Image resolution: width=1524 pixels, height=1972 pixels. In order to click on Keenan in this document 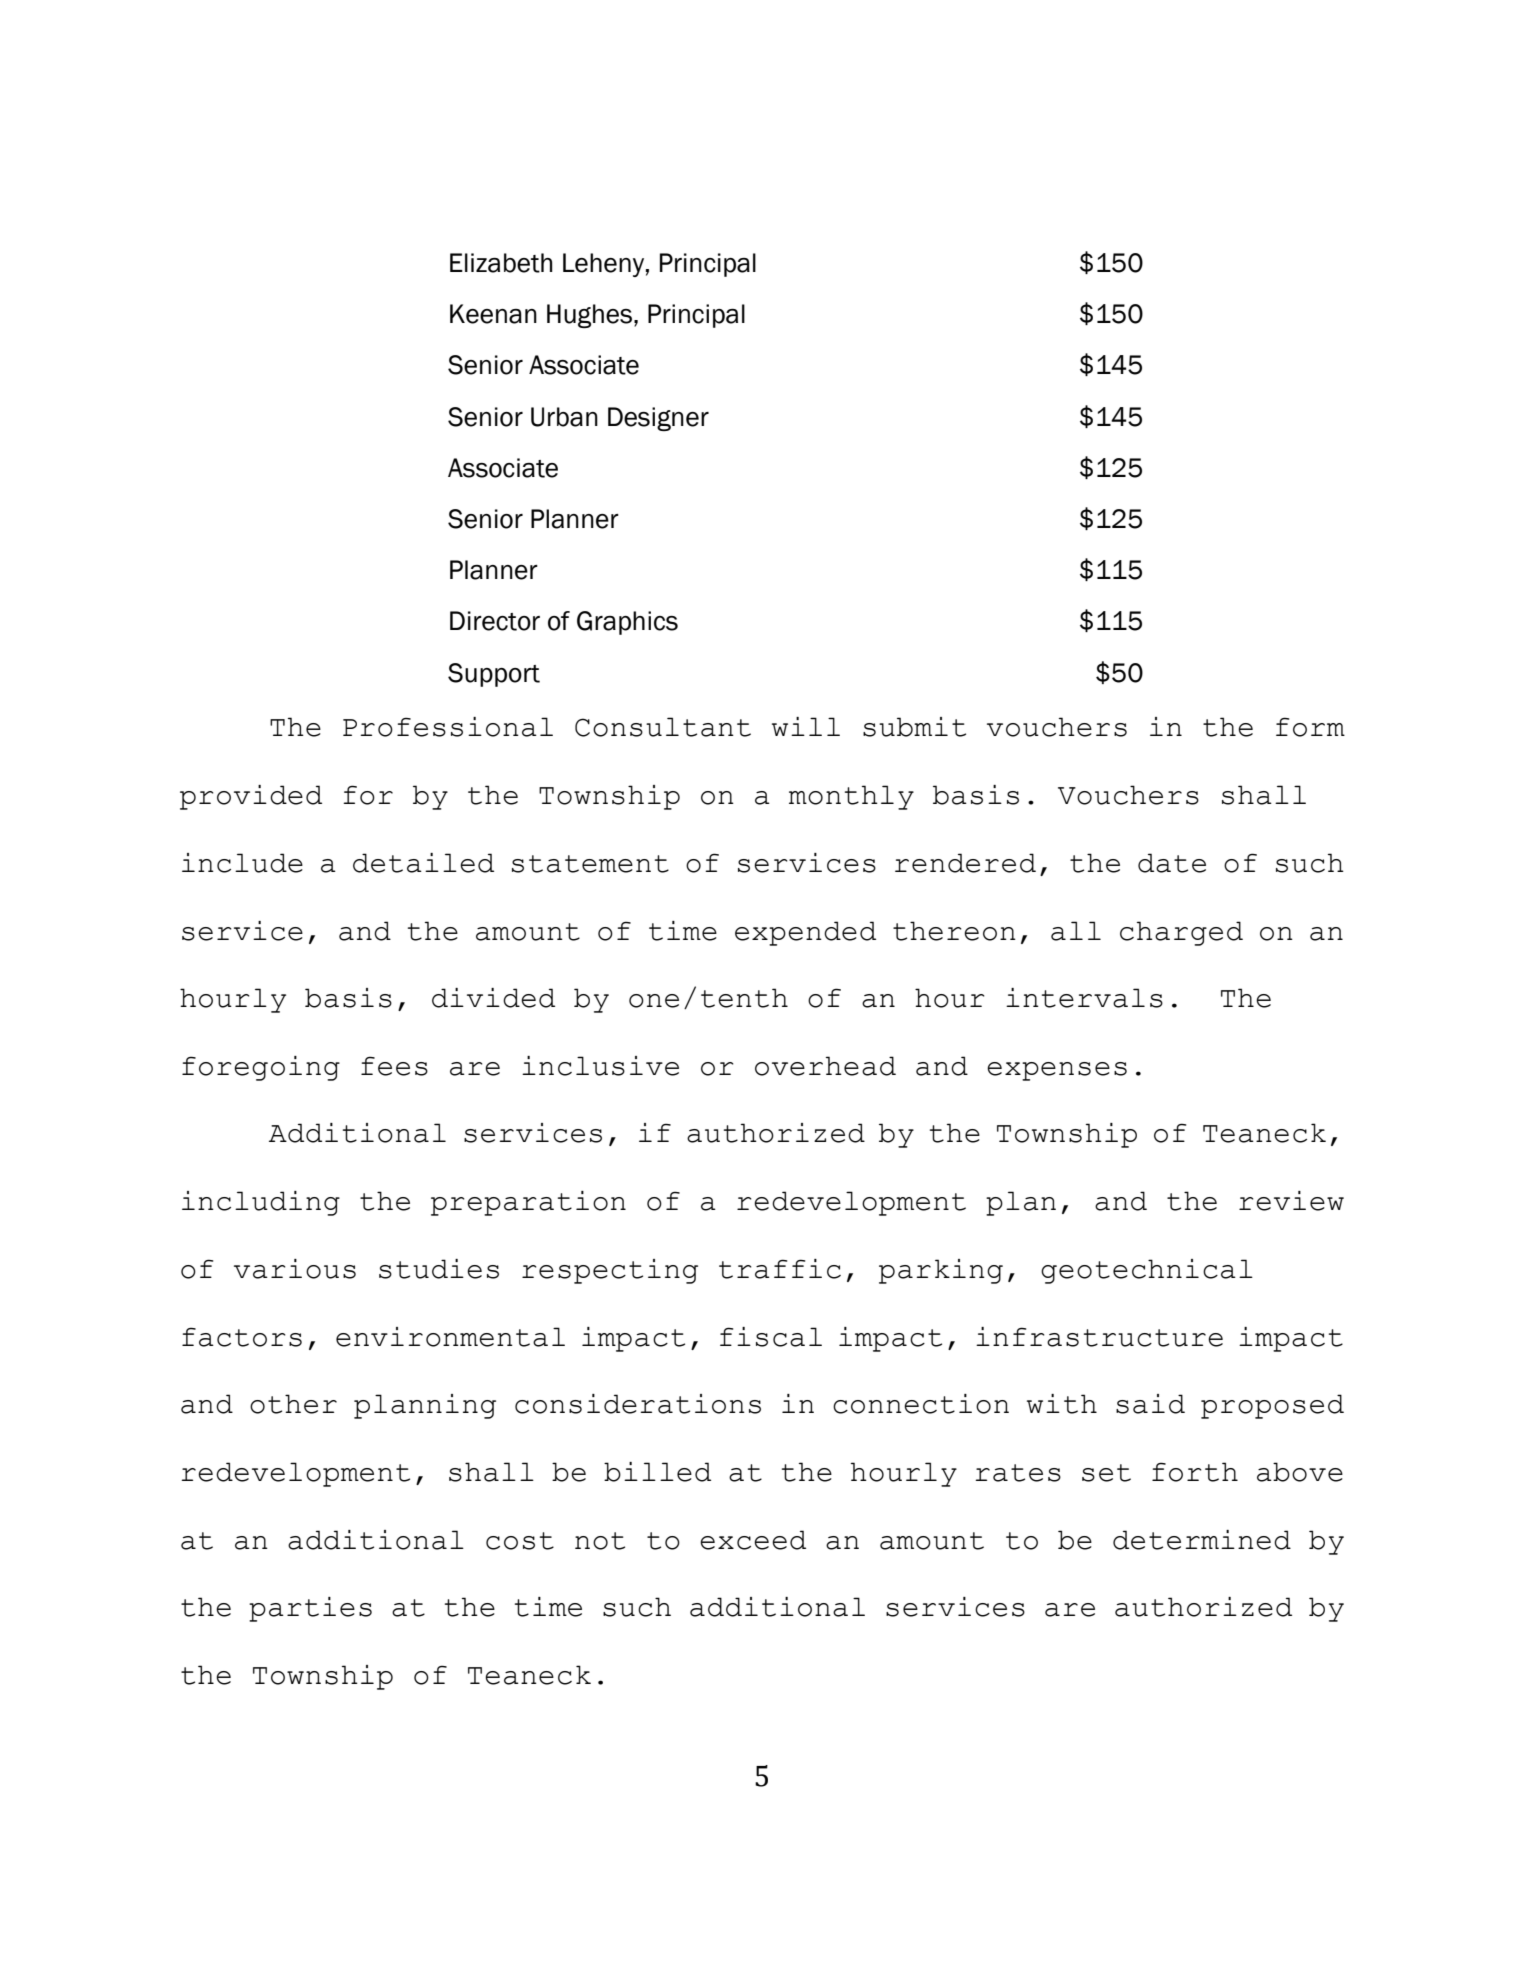, I will do `click(493, 314)`.
